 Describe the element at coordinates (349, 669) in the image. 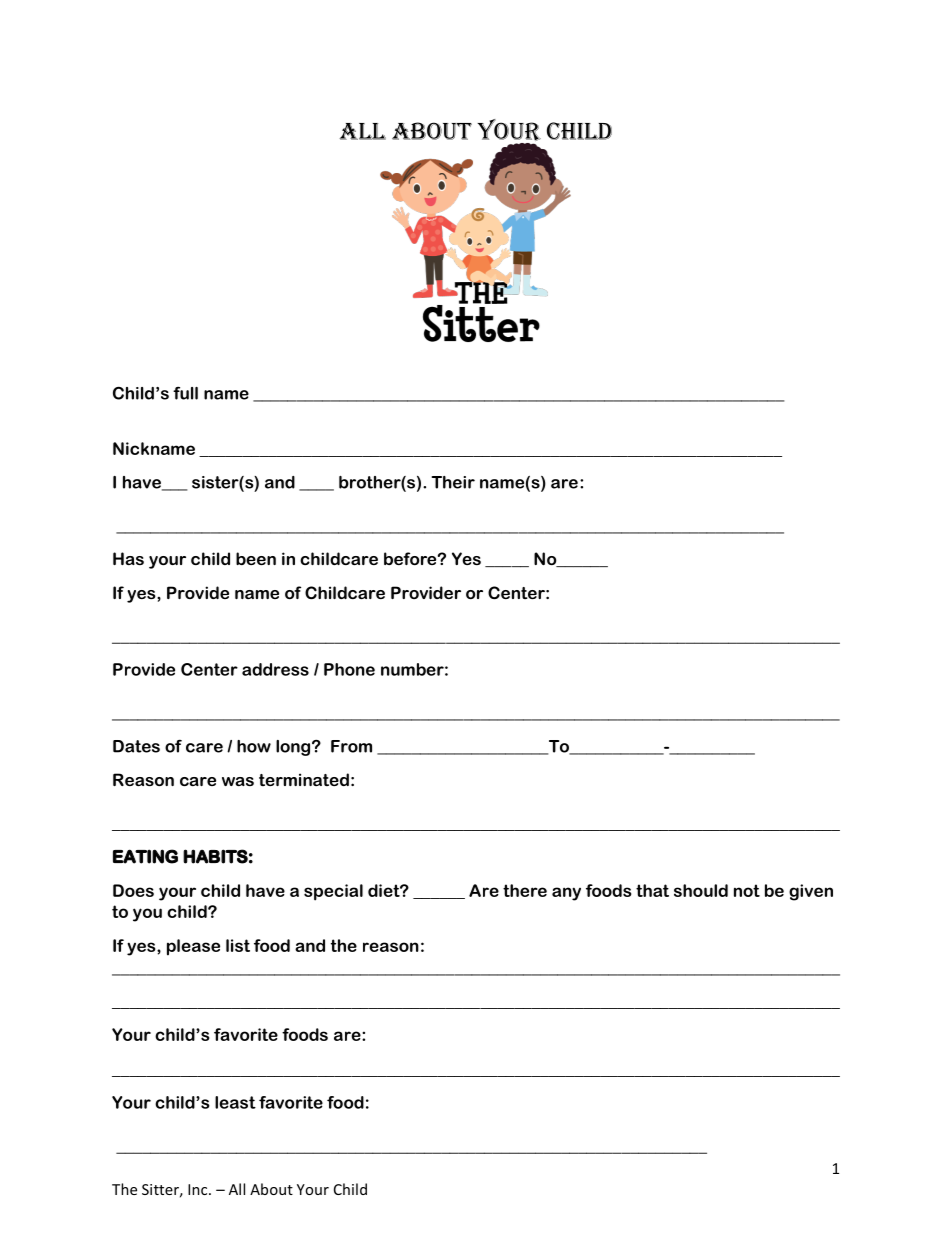

I see `Phone` at that location.
